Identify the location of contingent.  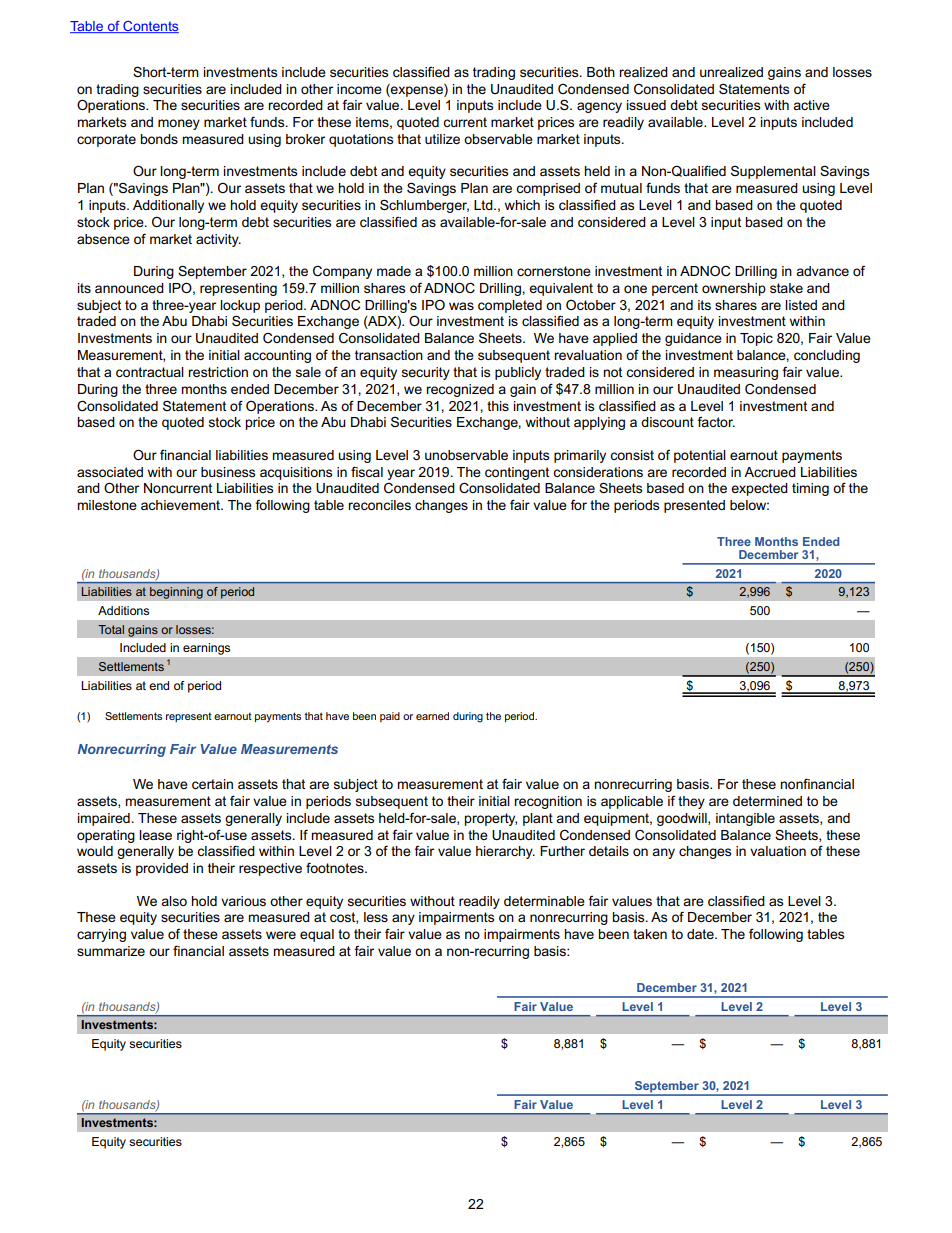
(517, 473).
